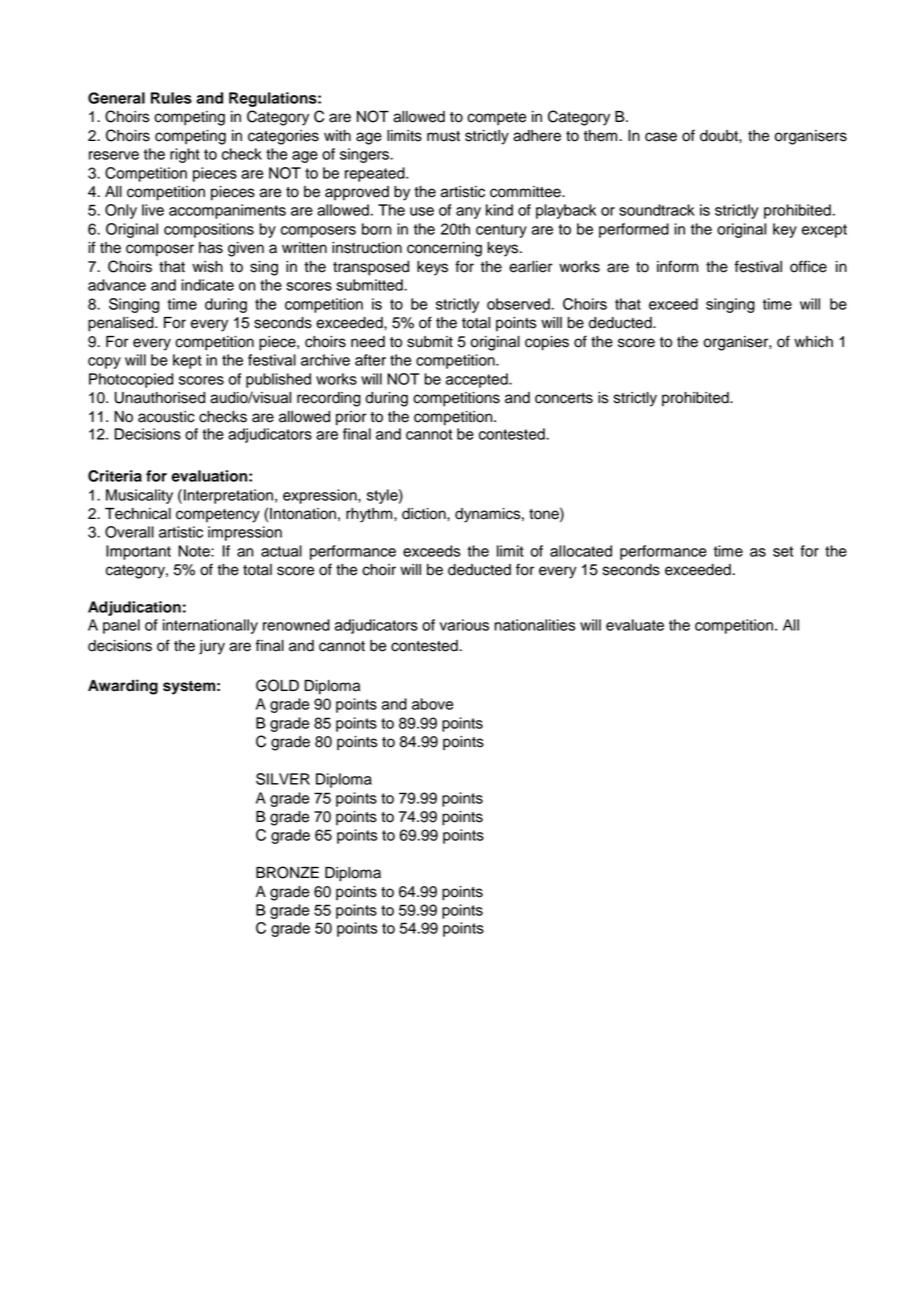  Describe the element at coordinates (443, 136) in the screenshot. I see `must` at that location.
